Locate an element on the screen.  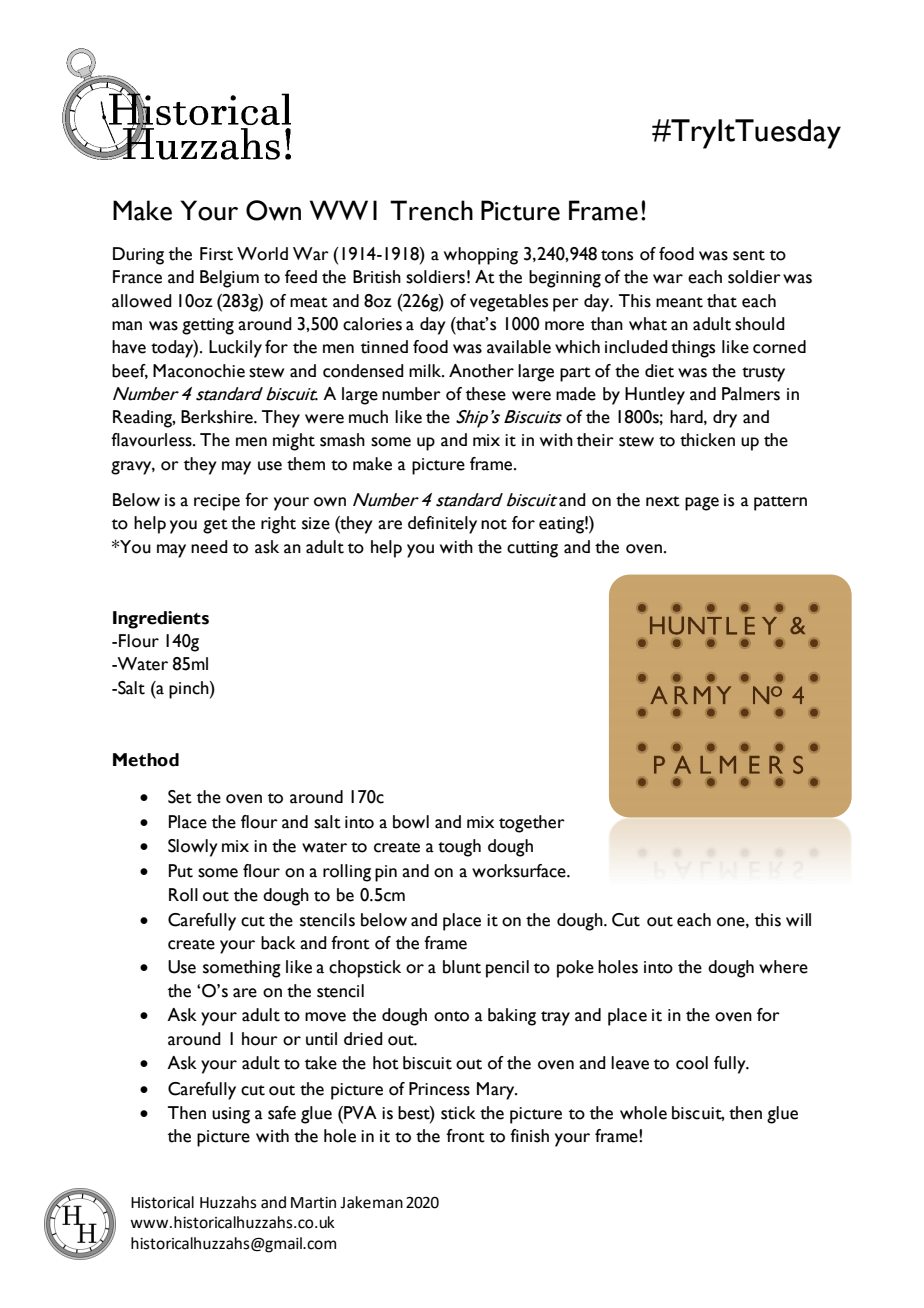
will is located at coordinates (798, 919).
